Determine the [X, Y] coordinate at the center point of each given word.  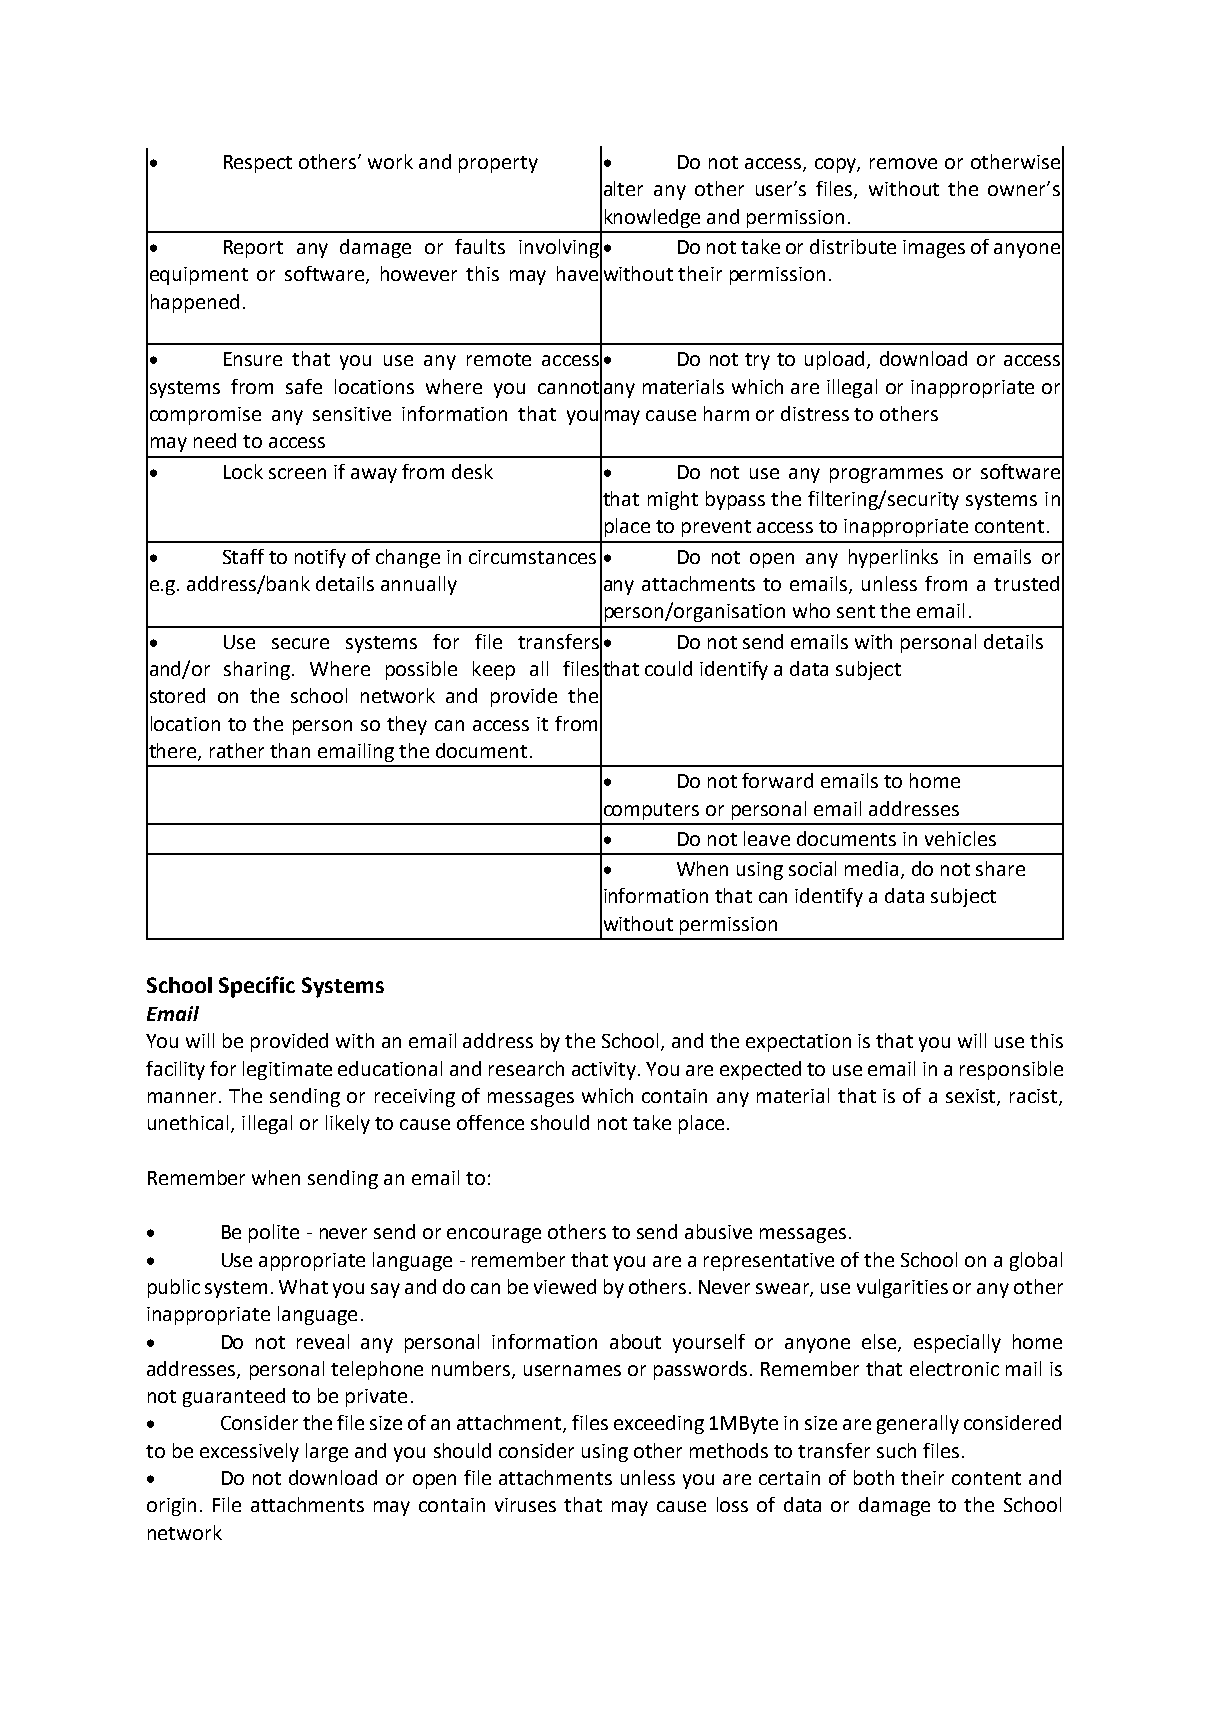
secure [300, 643]
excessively [249, 1452]
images [934, 249]
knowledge [652, 218]
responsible [1011, 1070]
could [668, 668]
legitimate [287, 1070]
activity [605, 1071]
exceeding [659, 1424]
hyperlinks [893, 558]
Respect [258, 164]
